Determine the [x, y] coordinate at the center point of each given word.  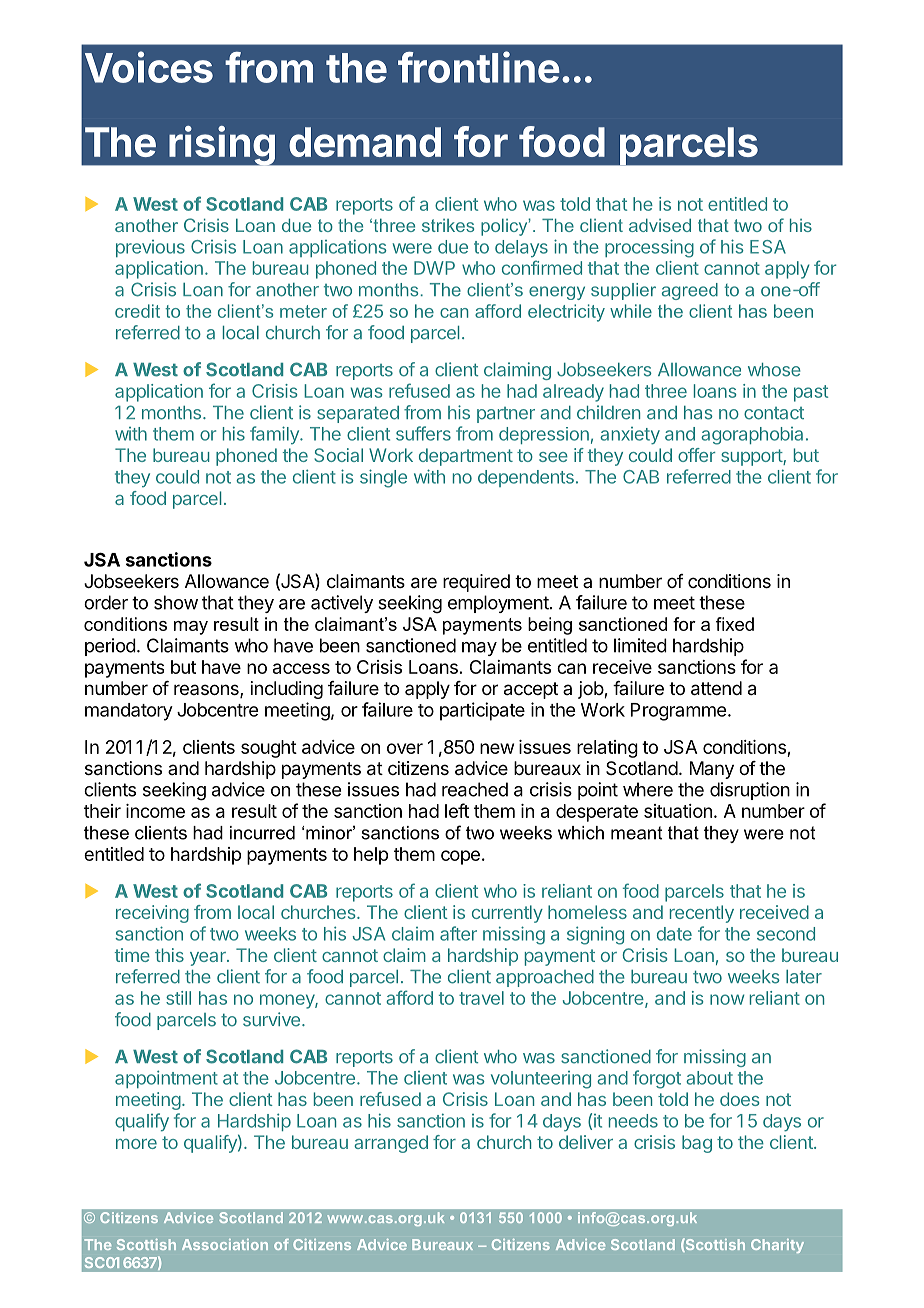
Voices [149, 67]
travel [481, 998]
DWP [434, 268]
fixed [735, 624]
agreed [690, 291]
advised [660, 225]
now [727, 999]
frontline [479, 67]
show [176, 602]
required [476, 583]
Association [225, 1244]
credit [137, 311]
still [178, 998]
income [155, 811]
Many [712, 770]
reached [475, 789]
